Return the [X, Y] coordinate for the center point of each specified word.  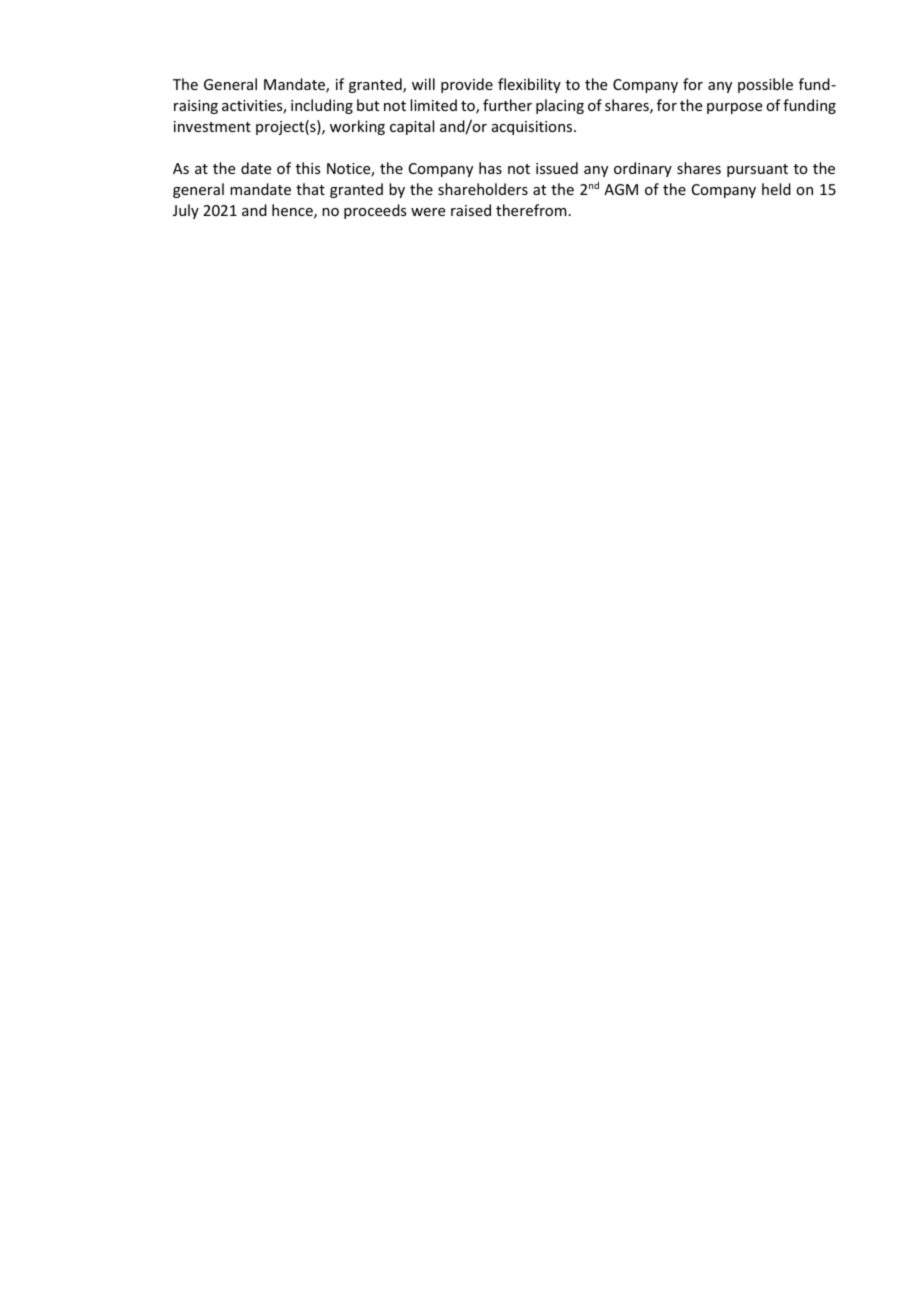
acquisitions [533, 128]
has [490, 168]
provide [467, 85]
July [186, 211]
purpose [734, 108]
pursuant [757, 170]
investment [212, 126]
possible [765, 85]
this [308, 168]
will [423, 84]
